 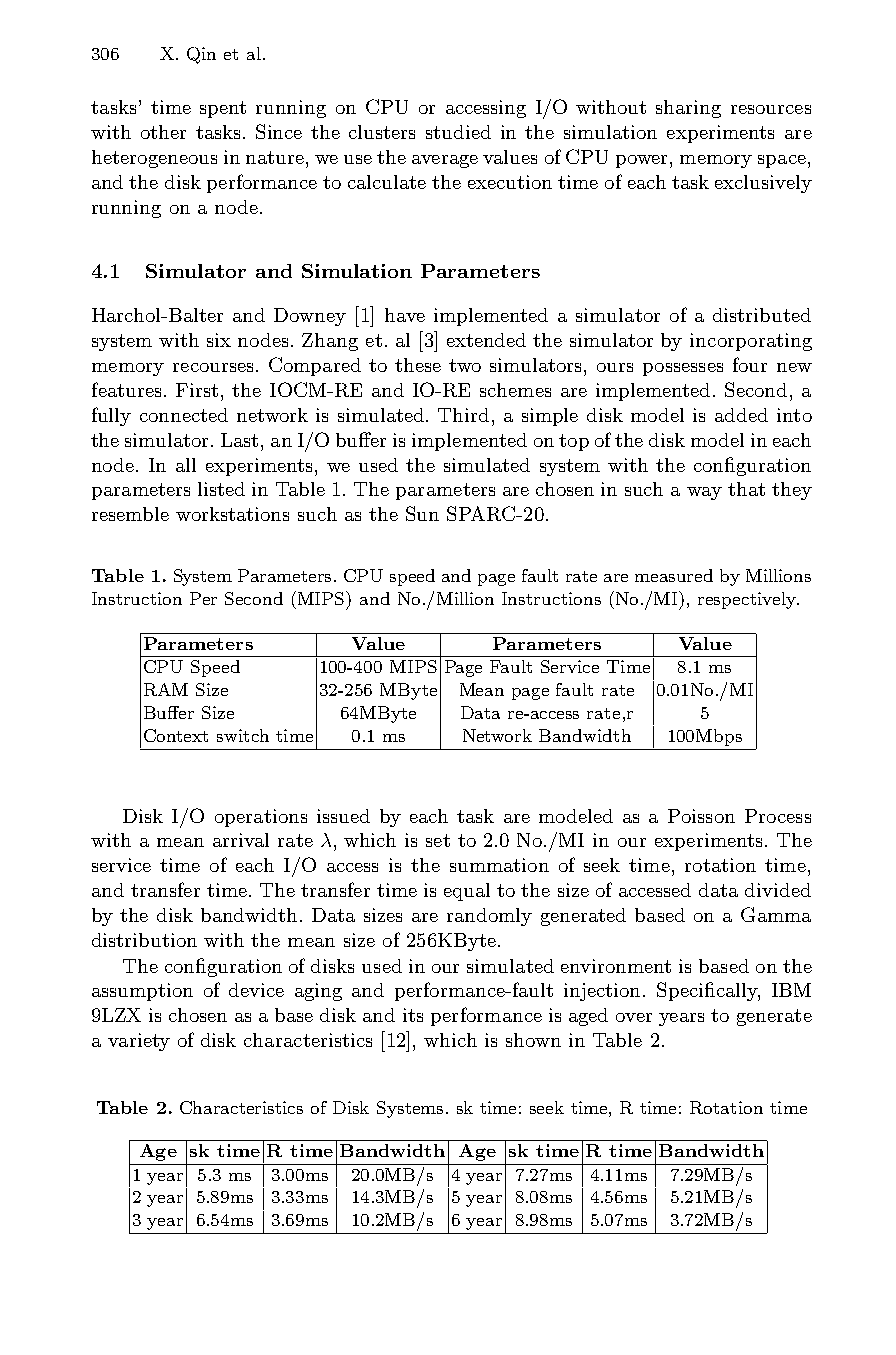 What do you see at coordinates (674, 575) in the screenshot?
I see `measured` at bounding box center [674, 575].
